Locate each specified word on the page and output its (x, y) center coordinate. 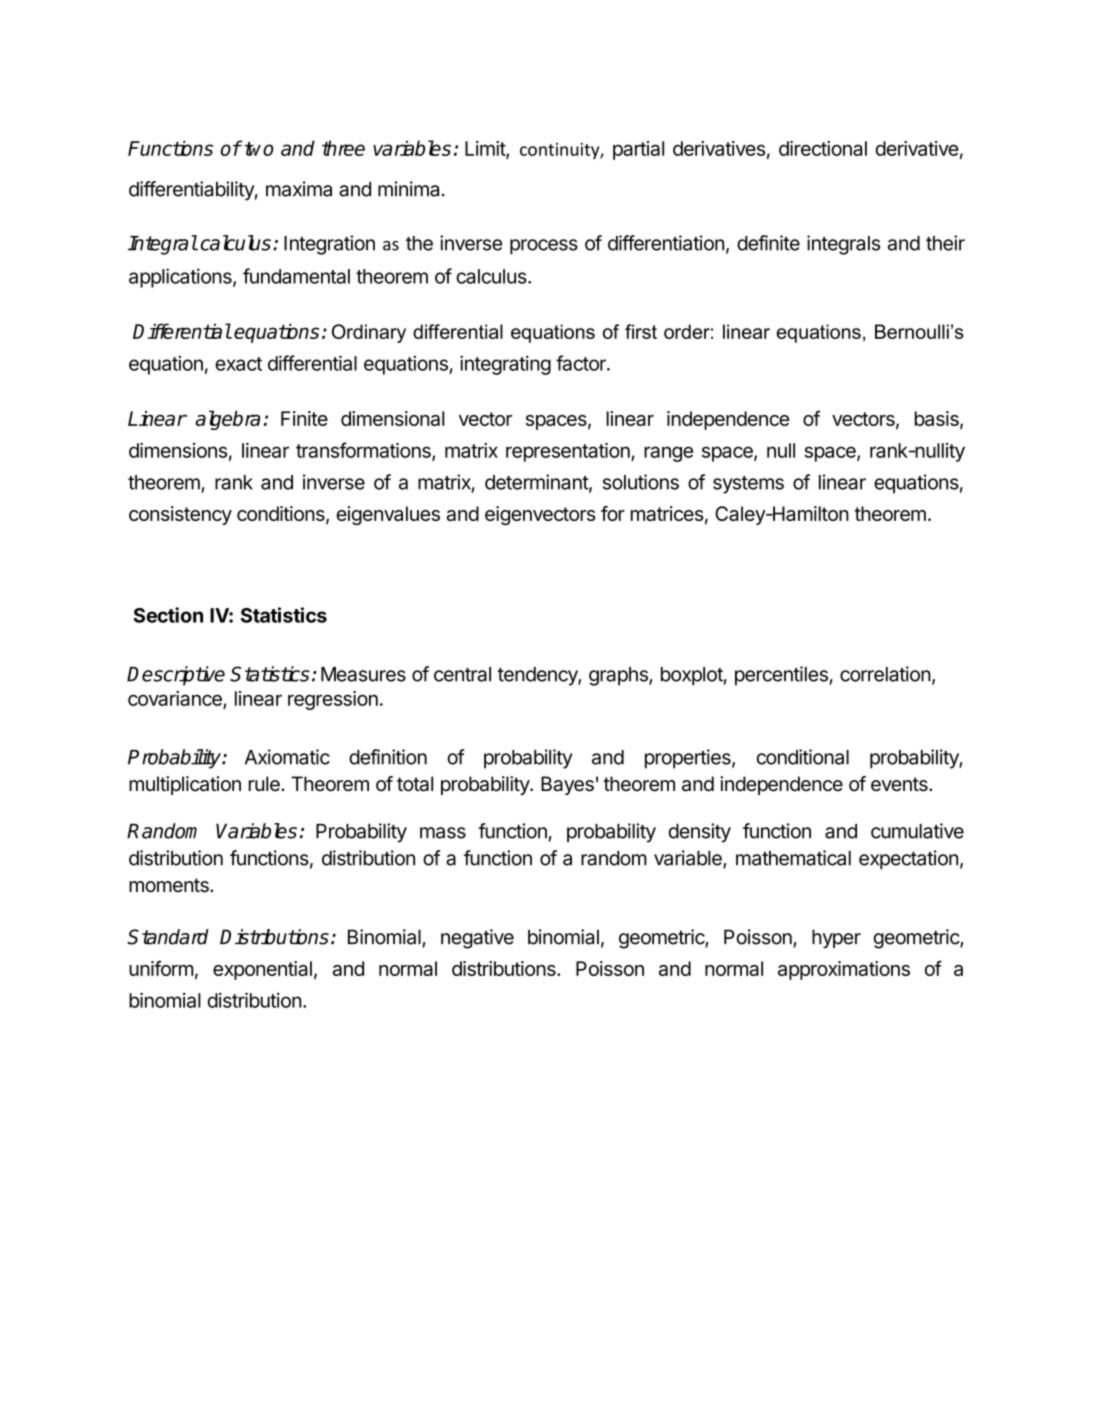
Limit (486, 149)
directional (823, 148)
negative (477, 939)
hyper (836, 939)
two (258, 148)
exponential (262, 970)
